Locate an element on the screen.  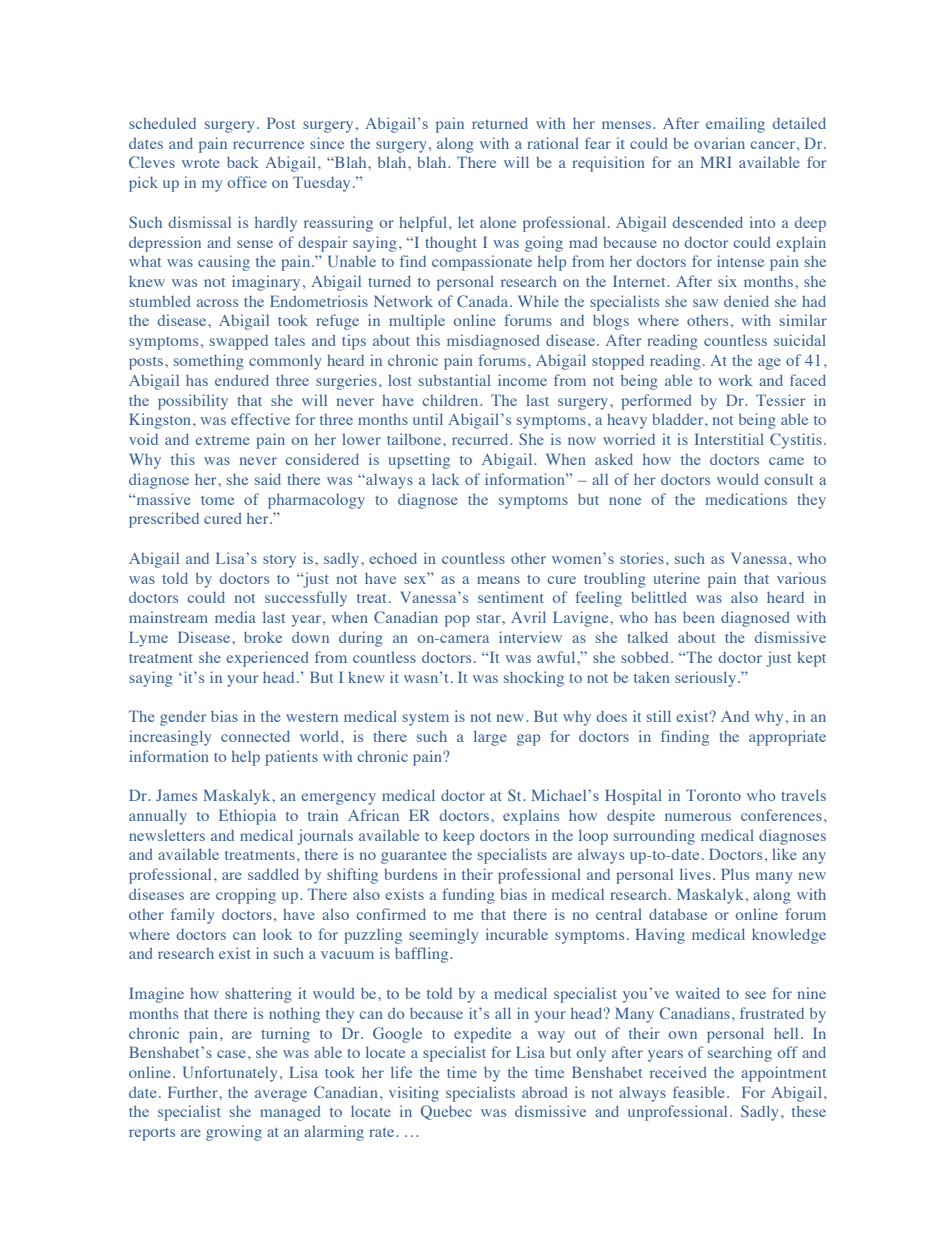
Quebec is located at coordinates (446, 1112).
